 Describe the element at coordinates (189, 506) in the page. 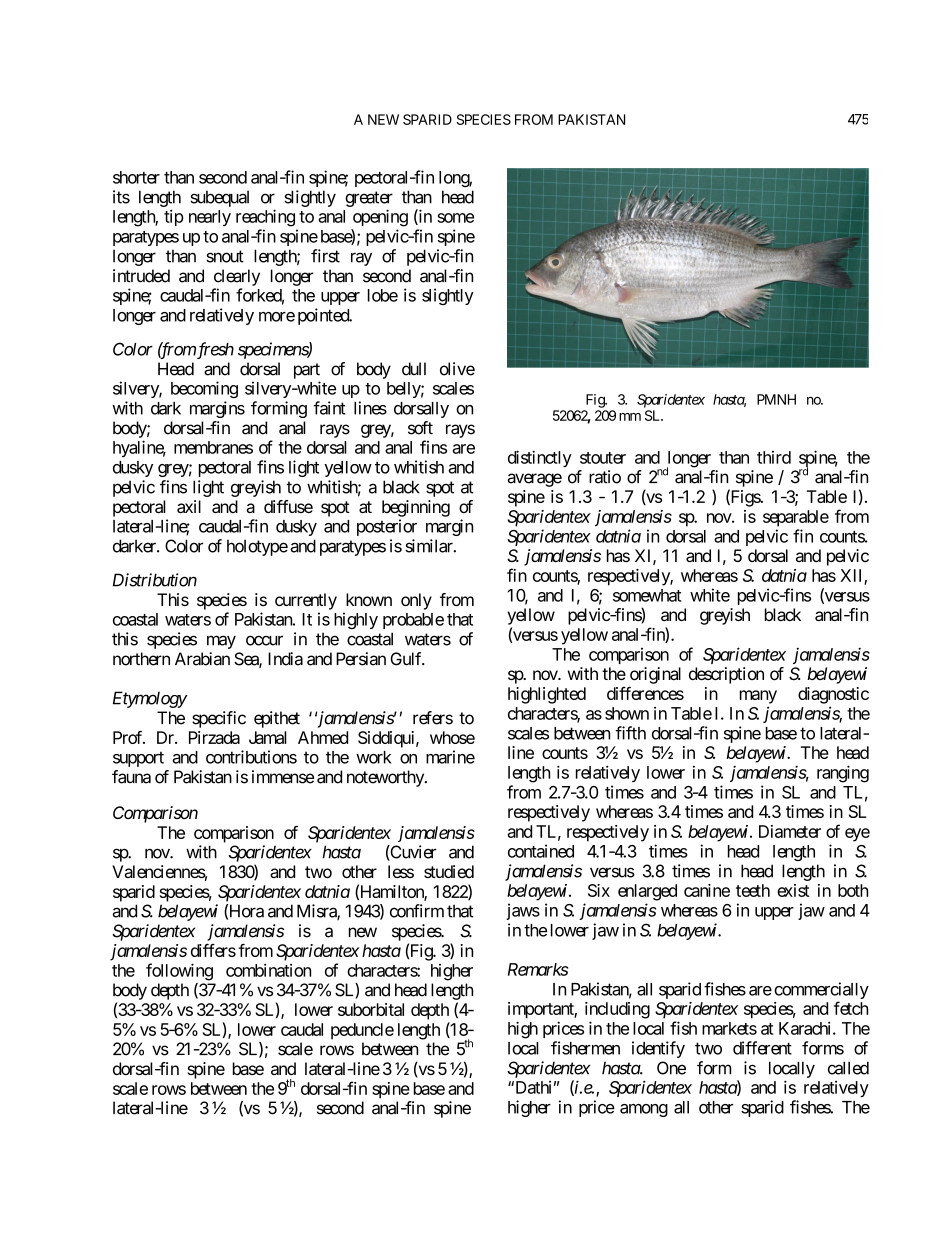

I see `axil` at that location.
